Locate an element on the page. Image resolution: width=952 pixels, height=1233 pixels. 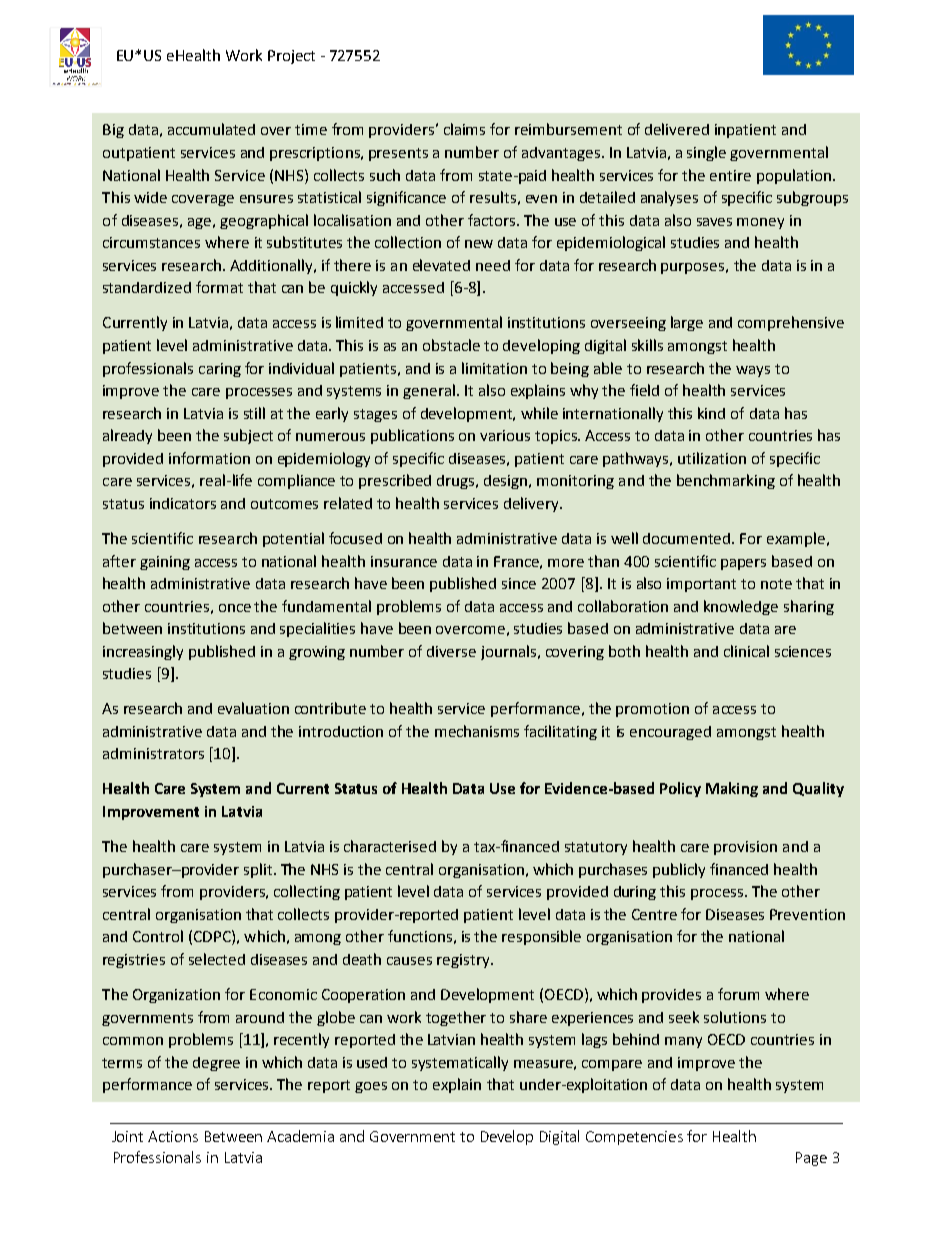
delivered is located at coordinates (677, 129).
